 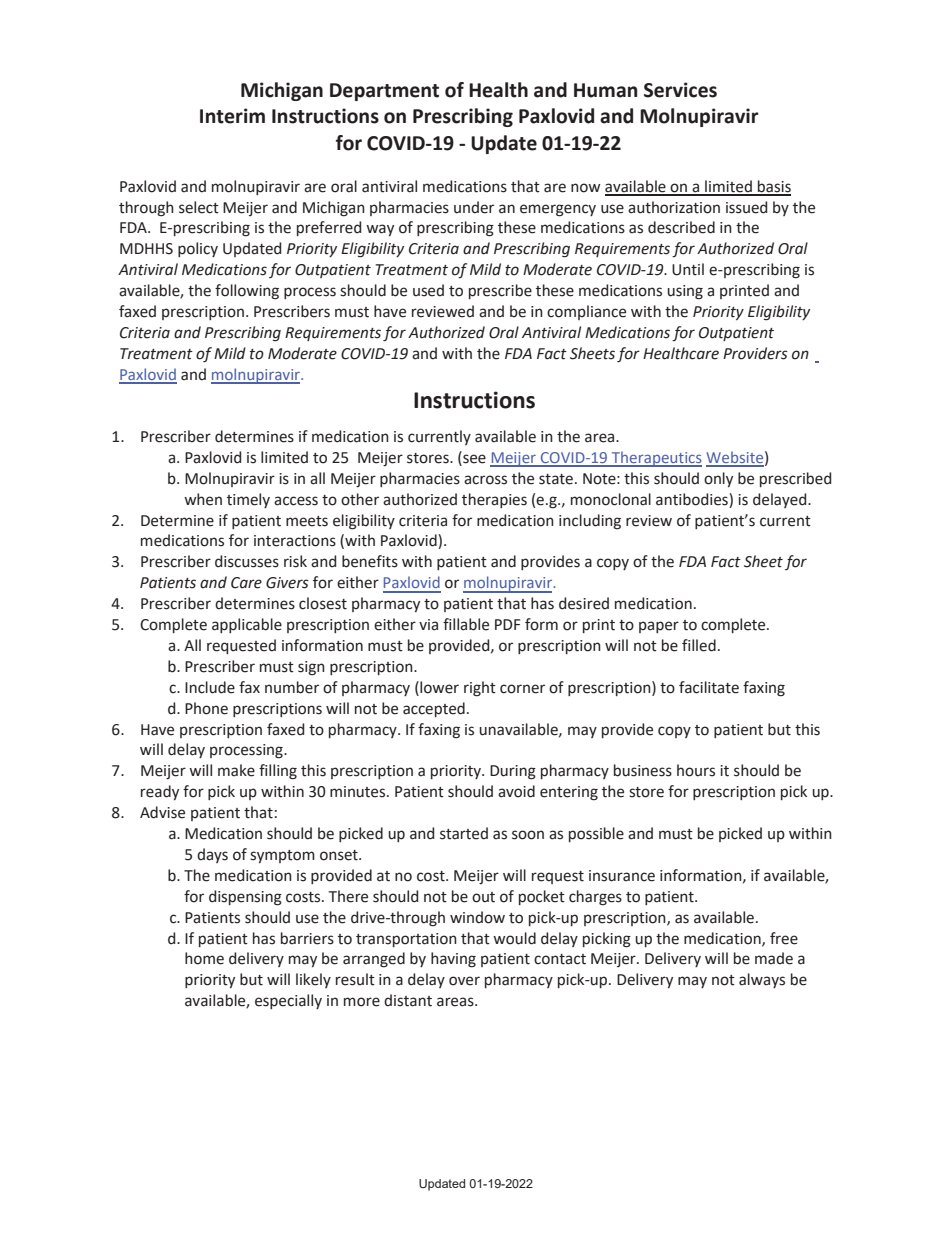 What do you see at coordinates (480, 689) in the image?
I see `right` at bounding box center [480, 689].
